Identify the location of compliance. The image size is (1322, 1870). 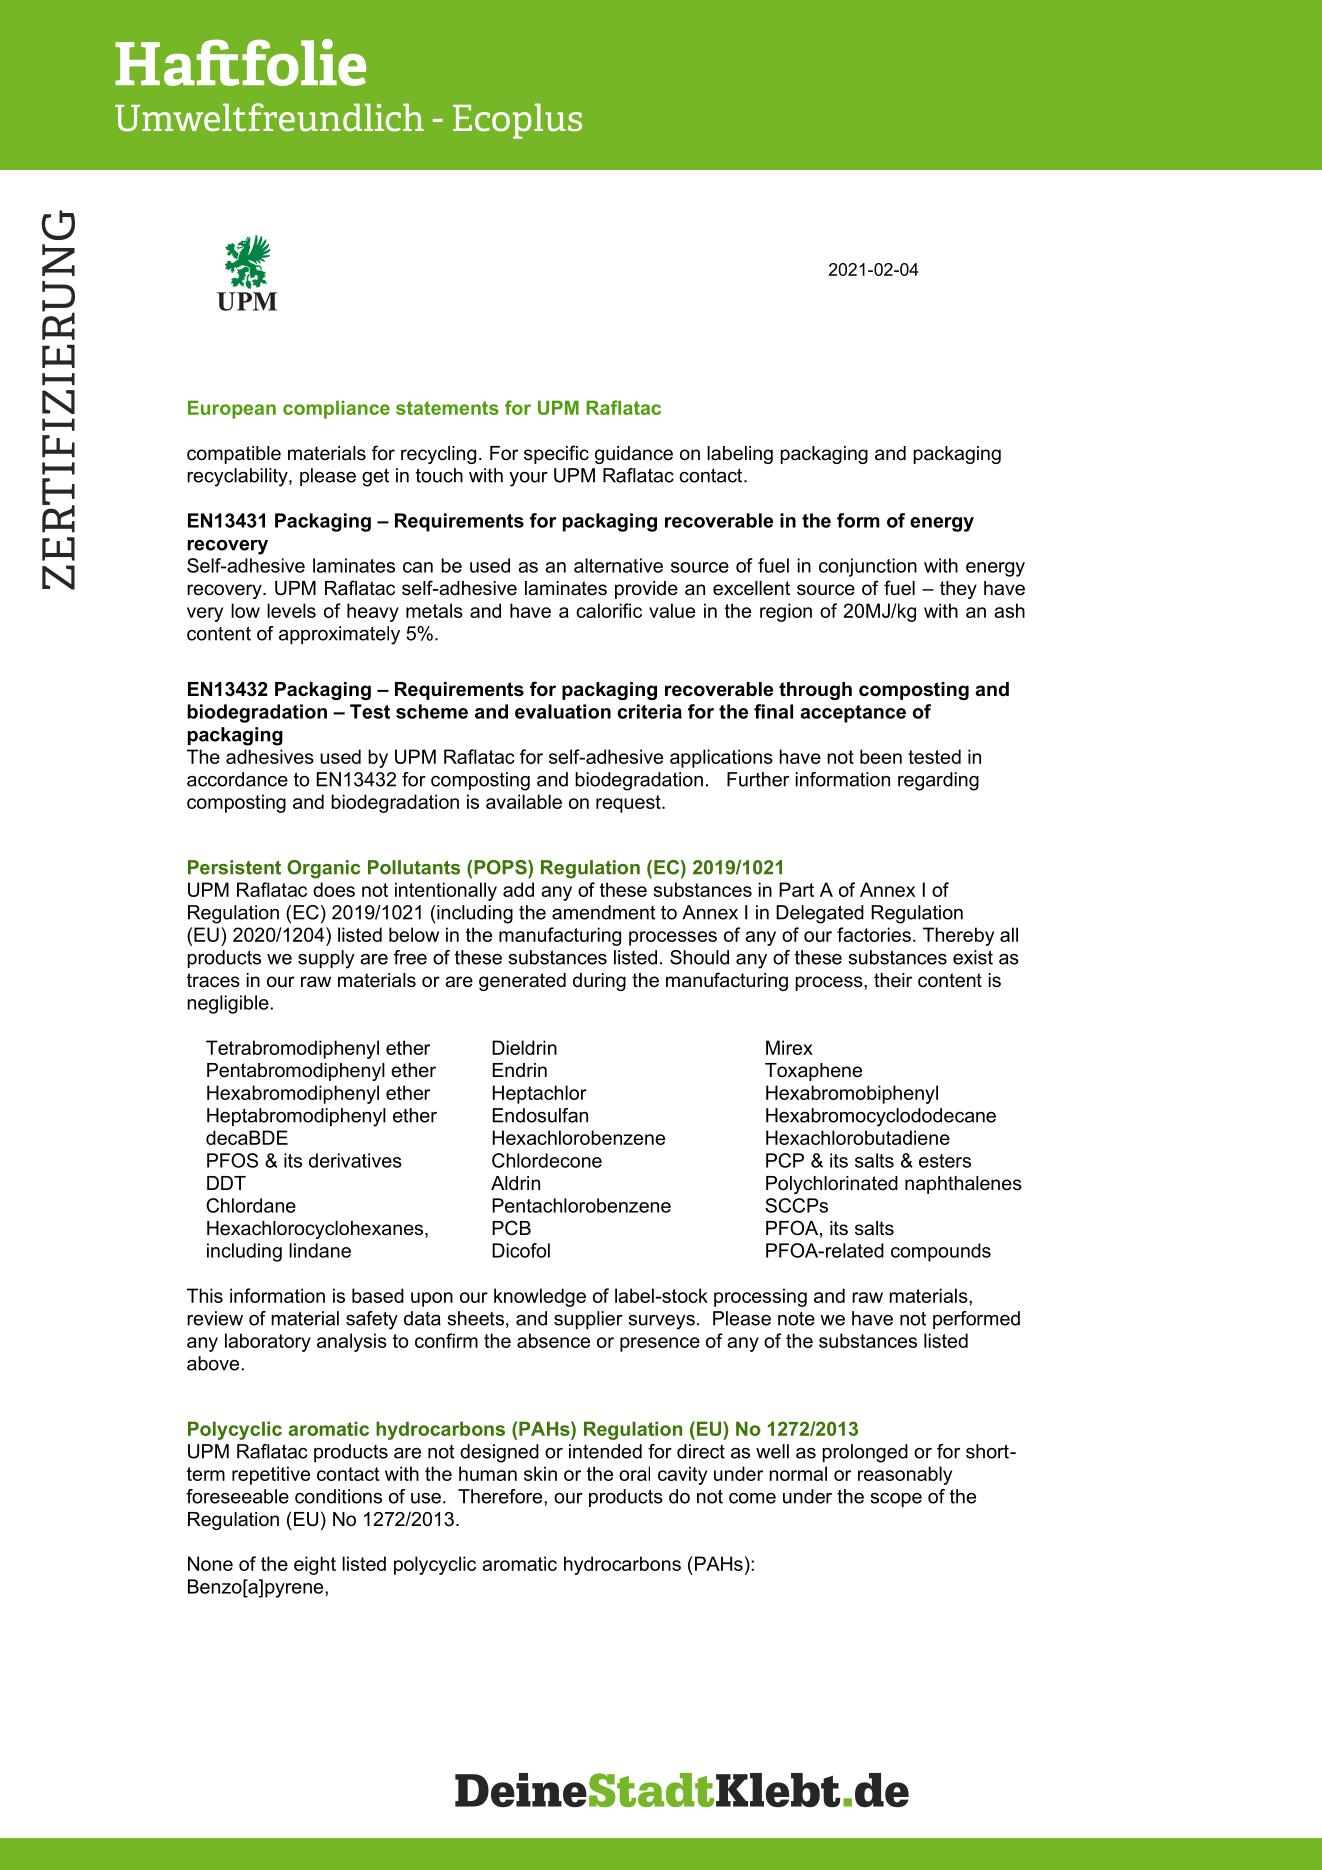
(336, 409).
